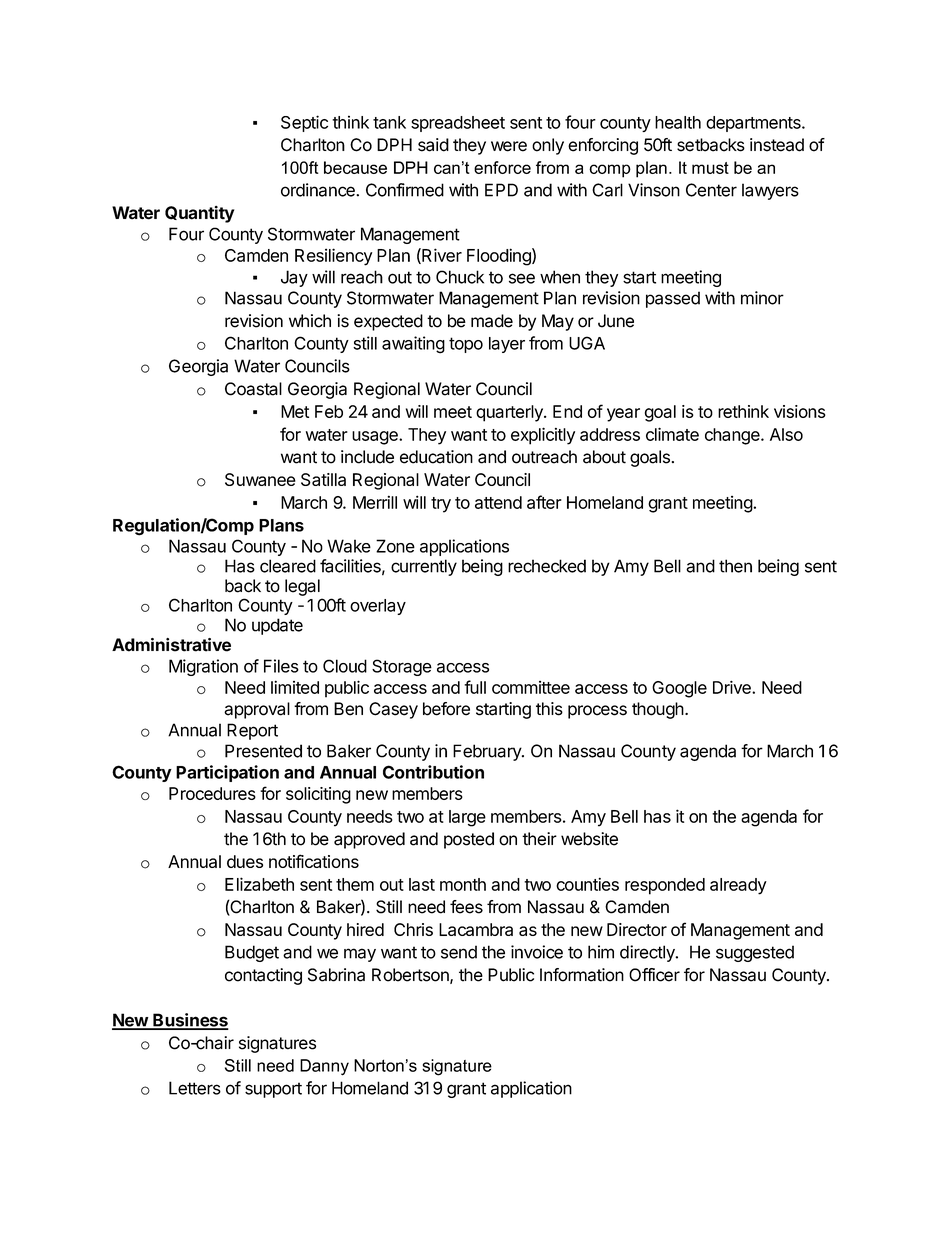  What do you see at coordinates (733, 436) in the screenshot?
I see `change` at bounding box center [733, 436].
